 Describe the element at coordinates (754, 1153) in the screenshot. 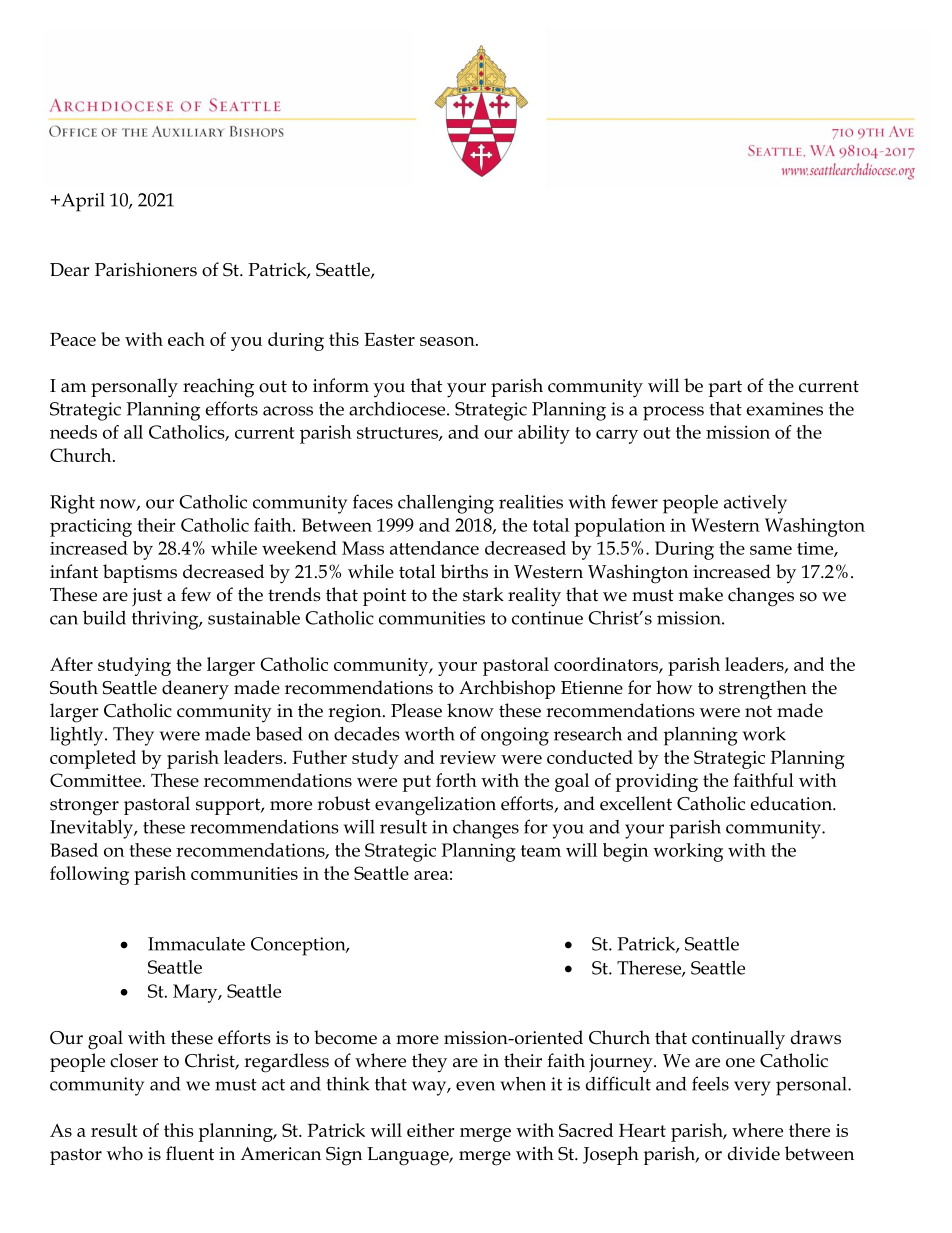

I see `divide` at that location.
